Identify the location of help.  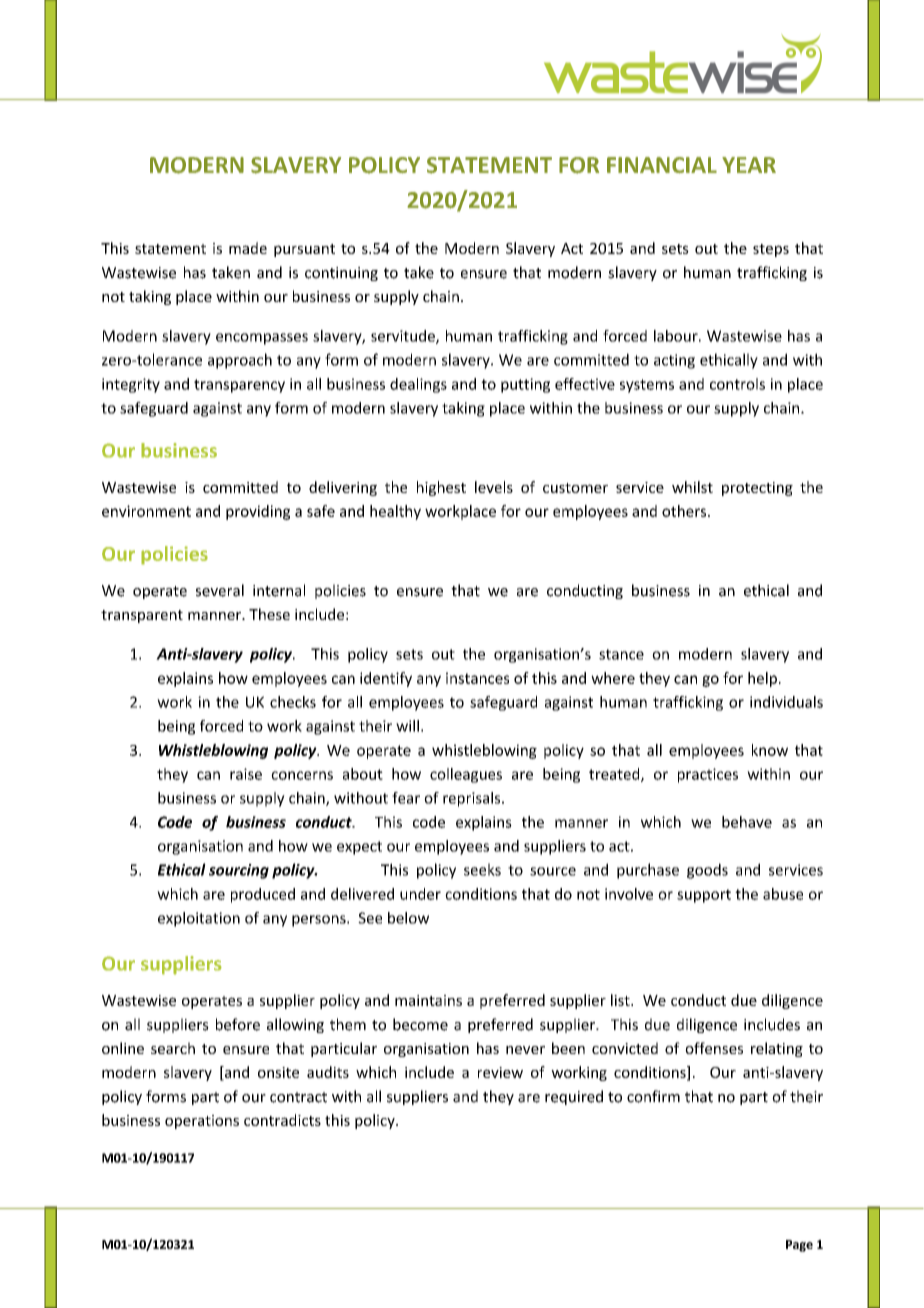
(762, 679).
